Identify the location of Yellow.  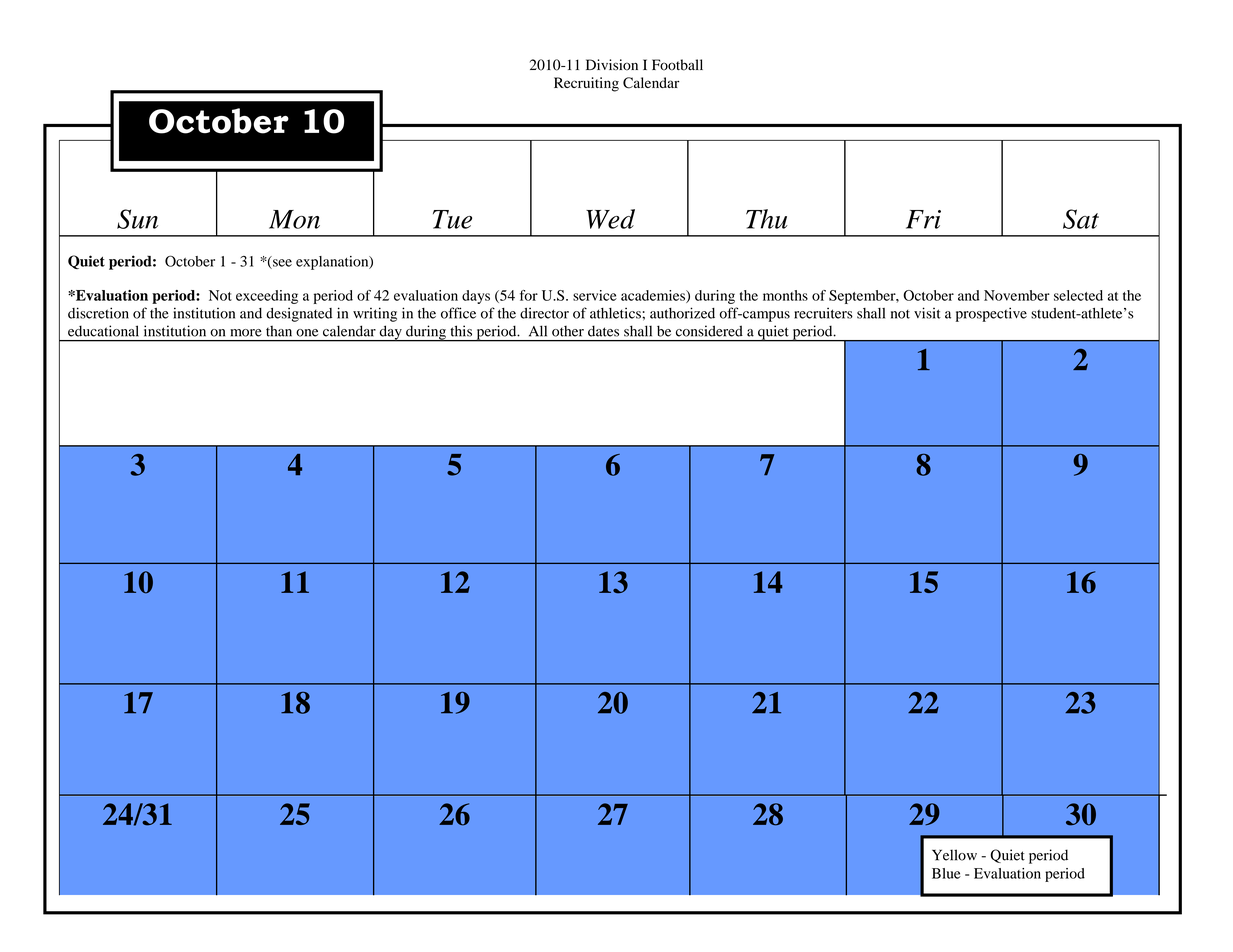
(954, 855).
